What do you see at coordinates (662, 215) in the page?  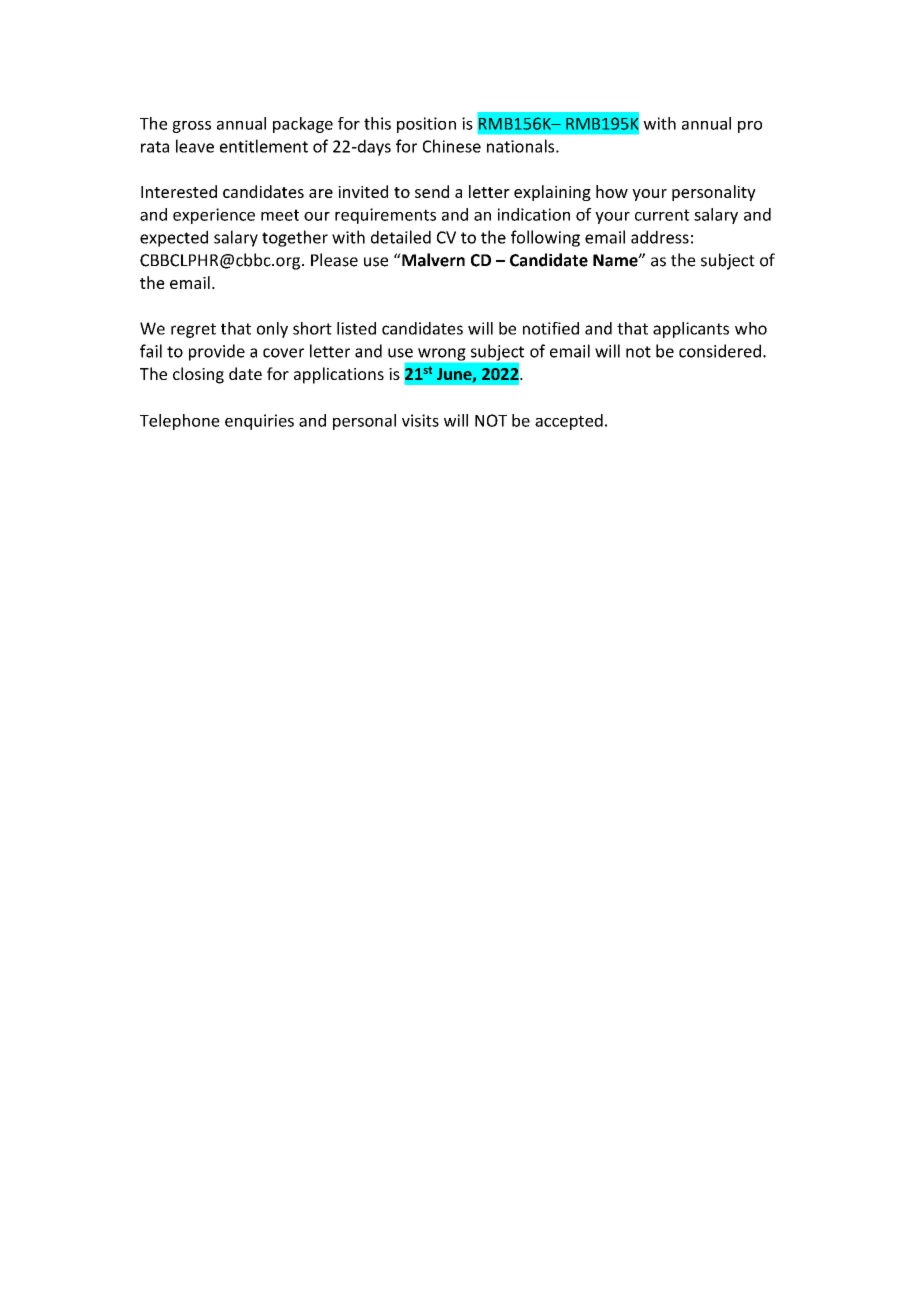 I see `current` at bounding box center [662, 215].
